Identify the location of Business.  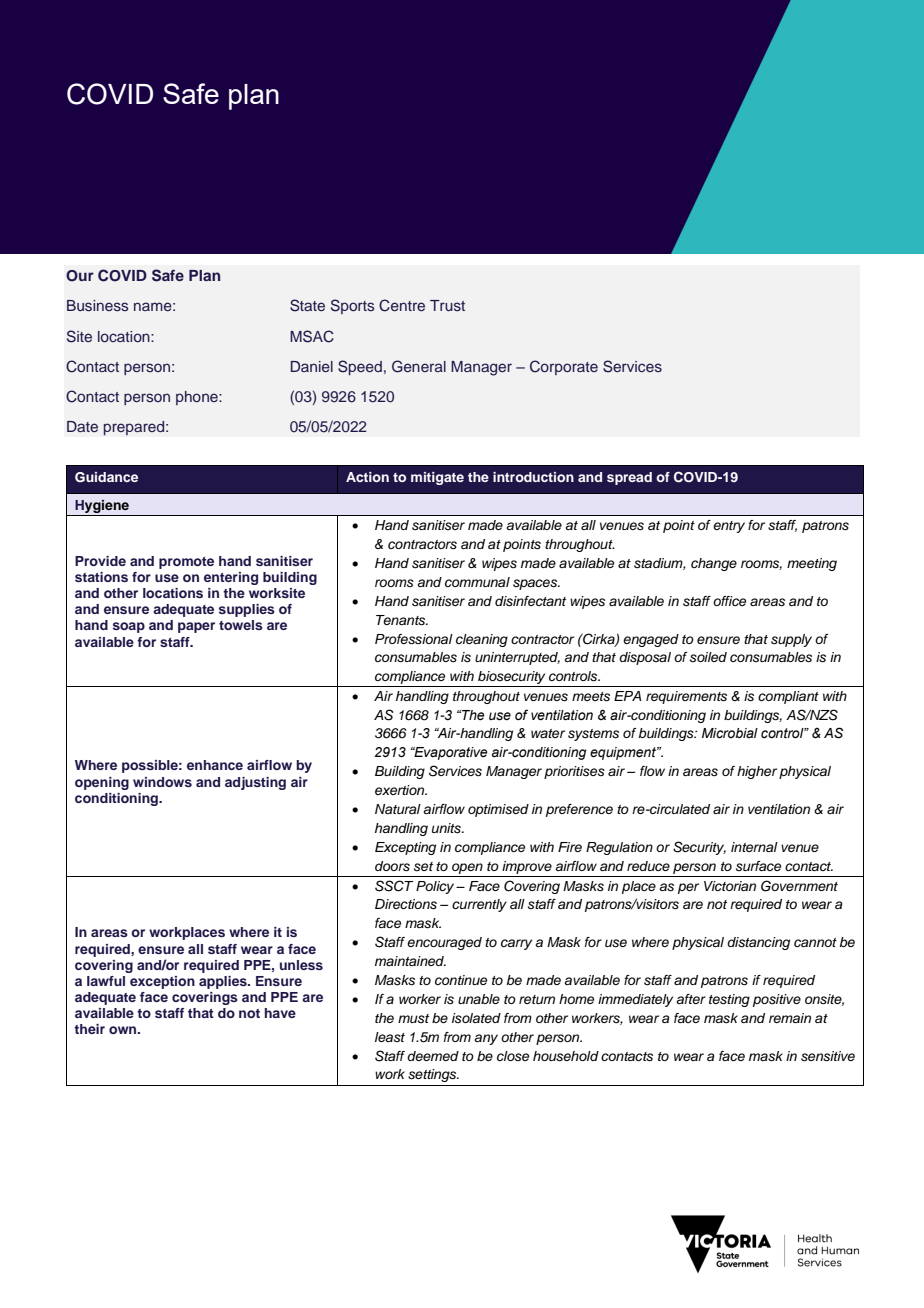
(98, 306).
